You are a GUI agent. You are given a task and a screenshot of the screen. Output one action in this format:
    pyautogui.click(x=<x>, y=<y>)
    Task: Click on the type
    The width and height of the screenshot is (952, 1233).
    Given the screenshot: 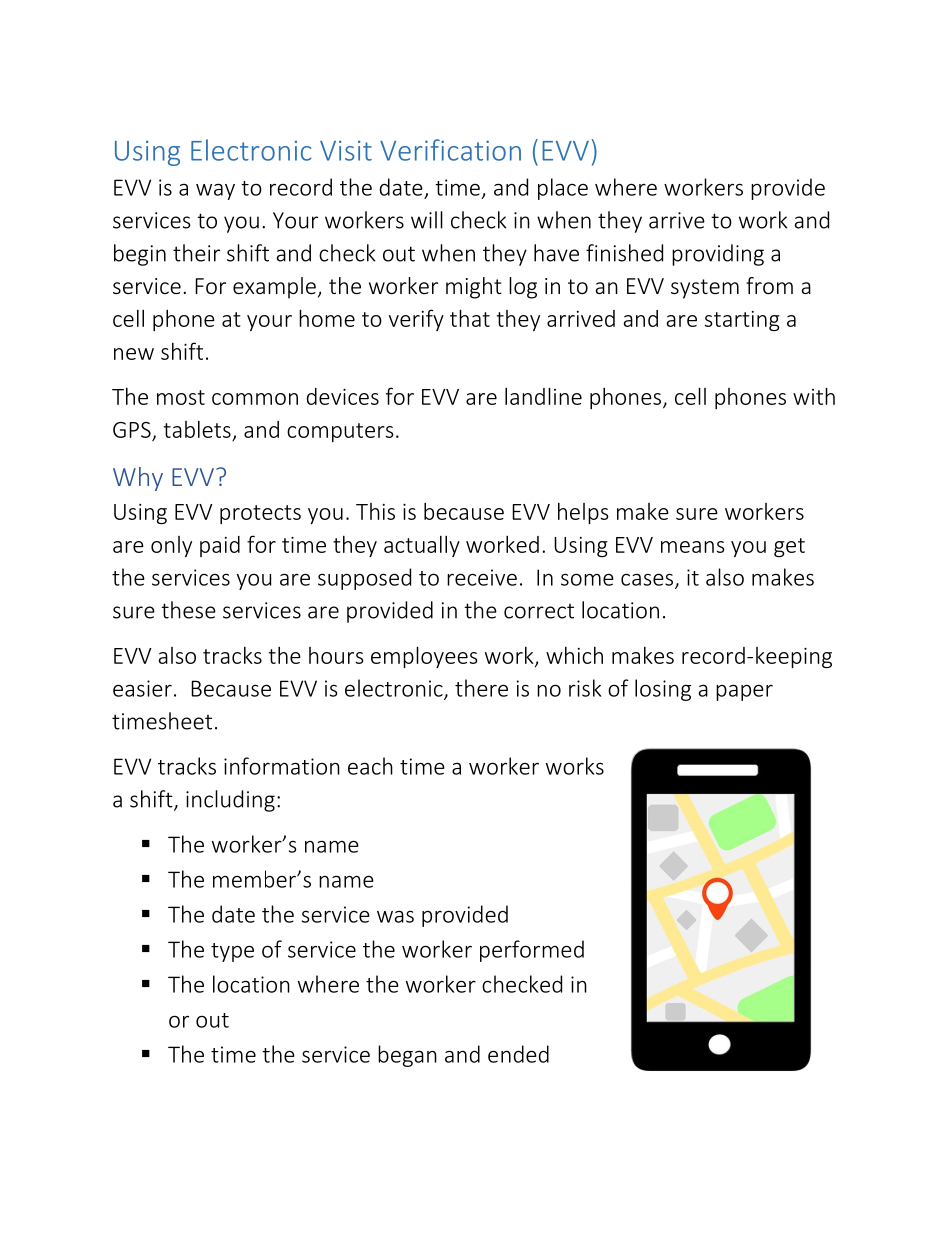 What is the action you would take?
    pyautogui.click(x=232, y=952)
